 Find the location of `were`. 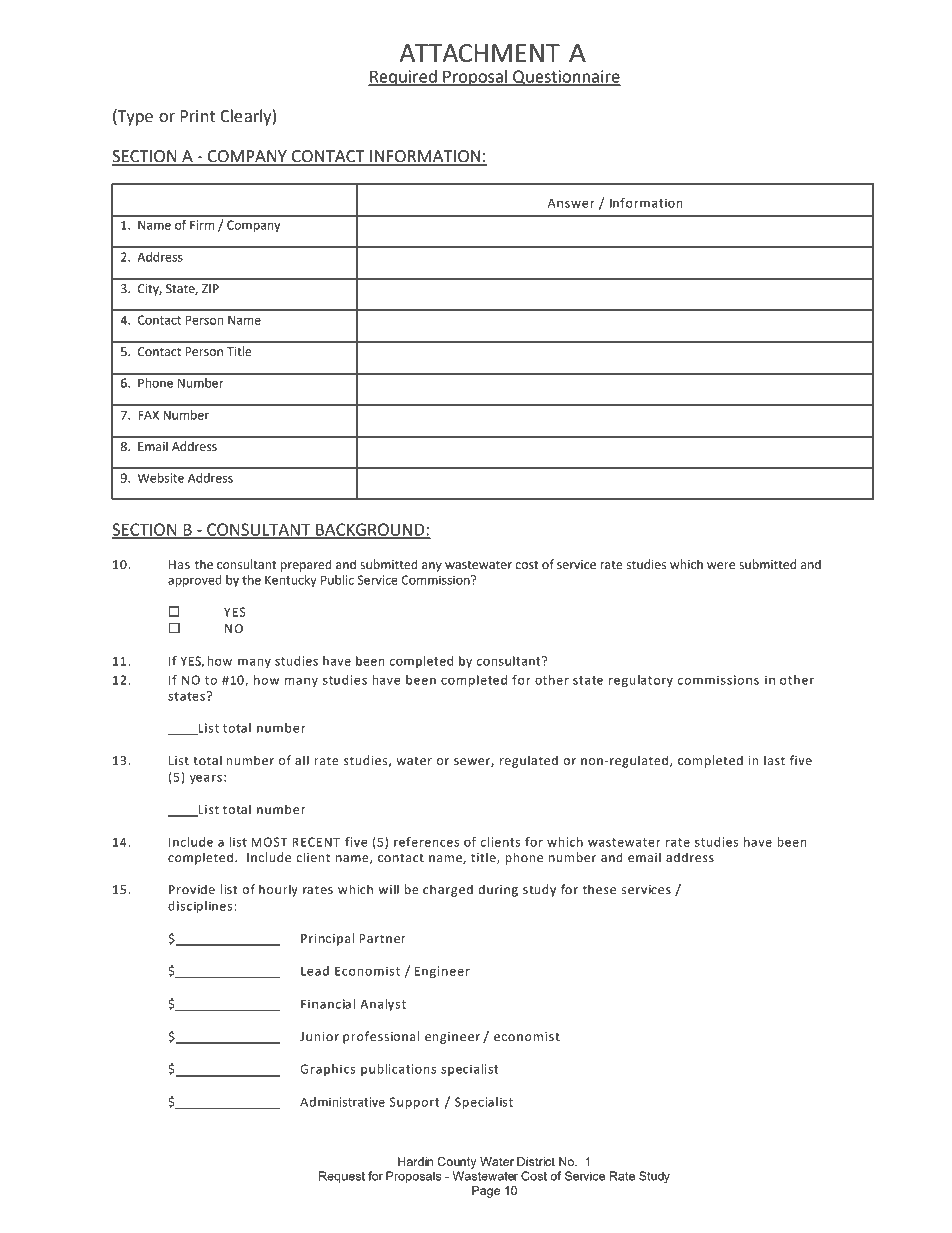

were is located at coordinates (721, 566).
